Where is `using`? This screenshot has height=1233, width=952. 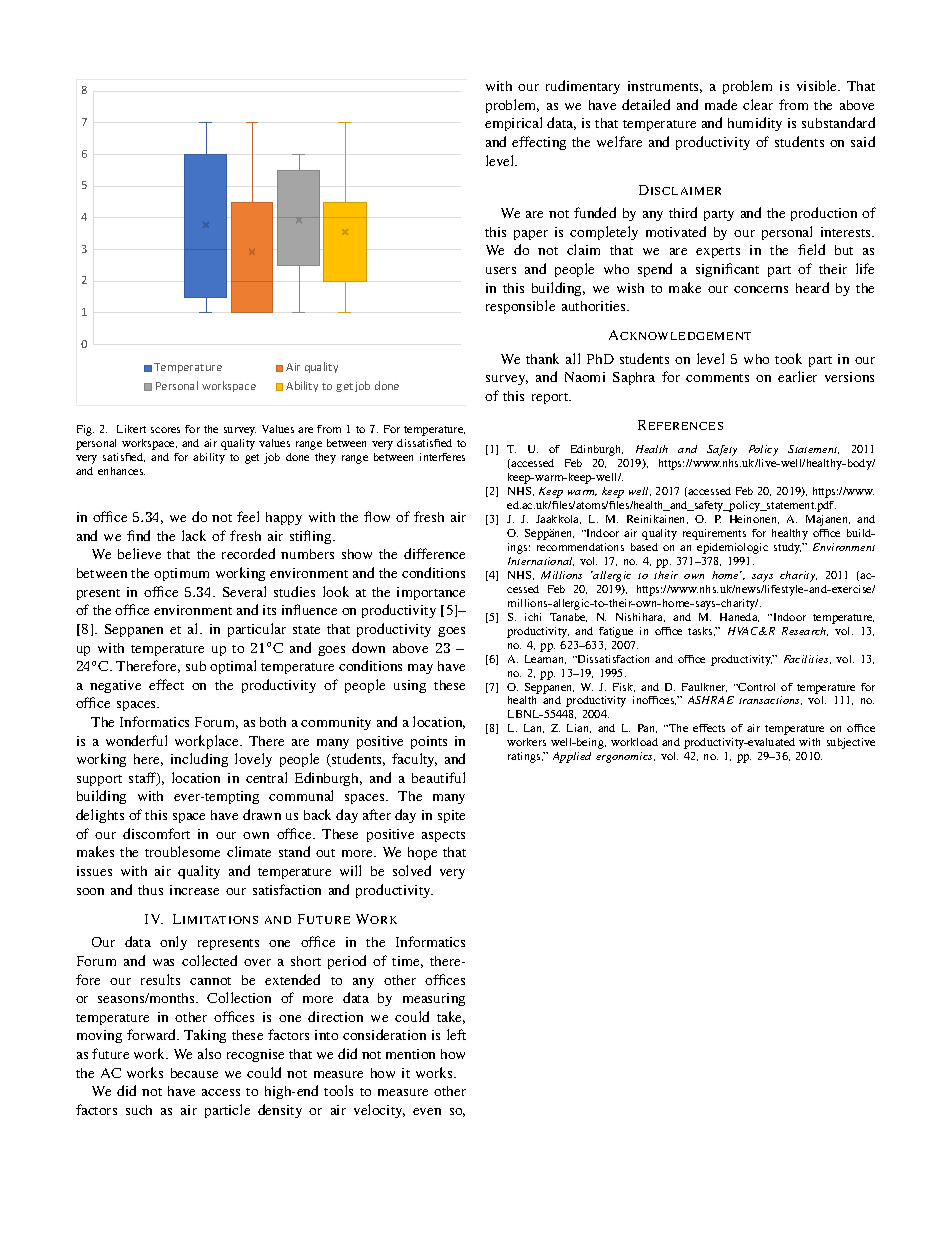
using is located at coordinates (410, 686).
